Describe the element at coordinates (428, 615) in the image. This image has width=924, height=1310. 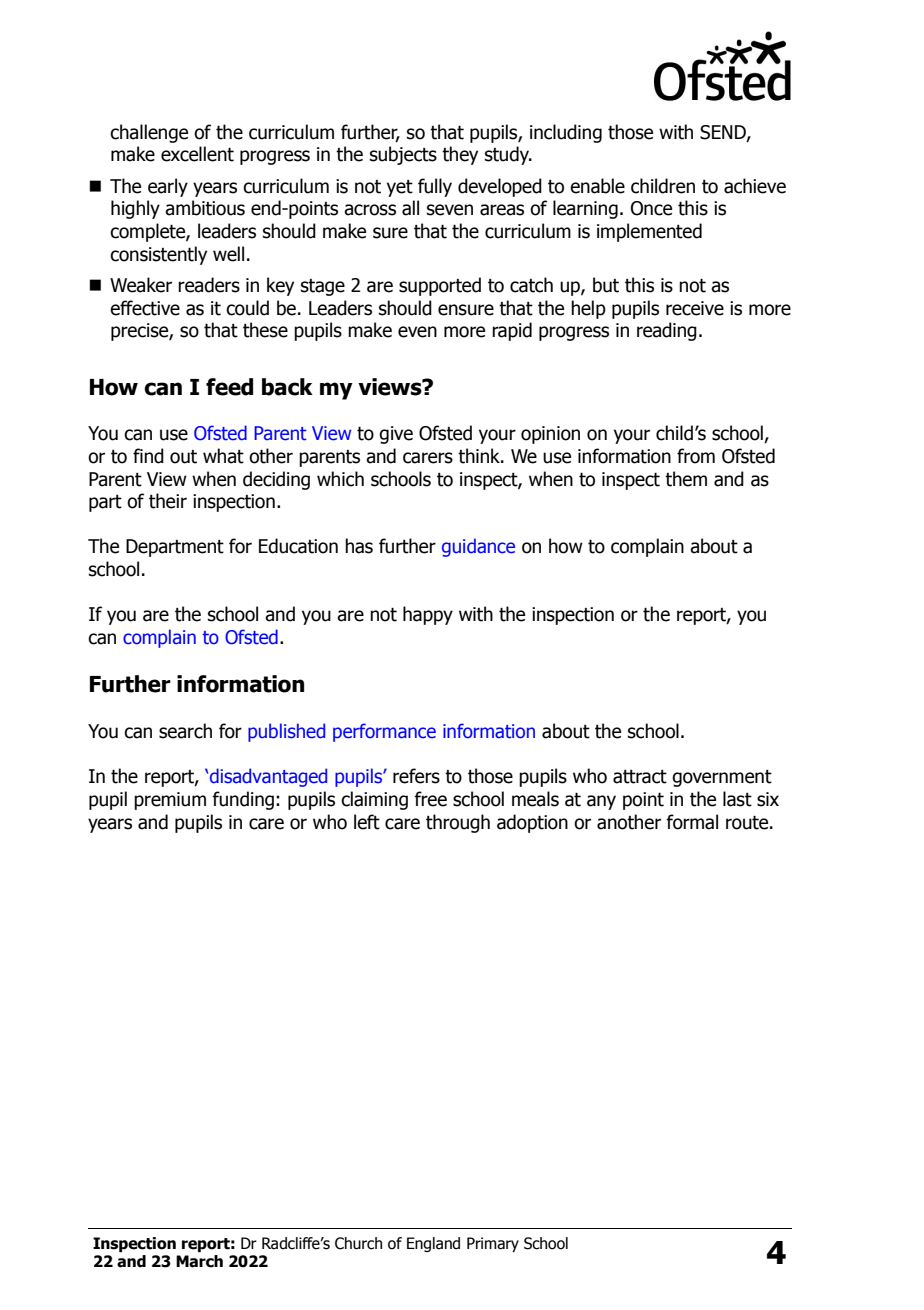
I see `happy` at that location.
